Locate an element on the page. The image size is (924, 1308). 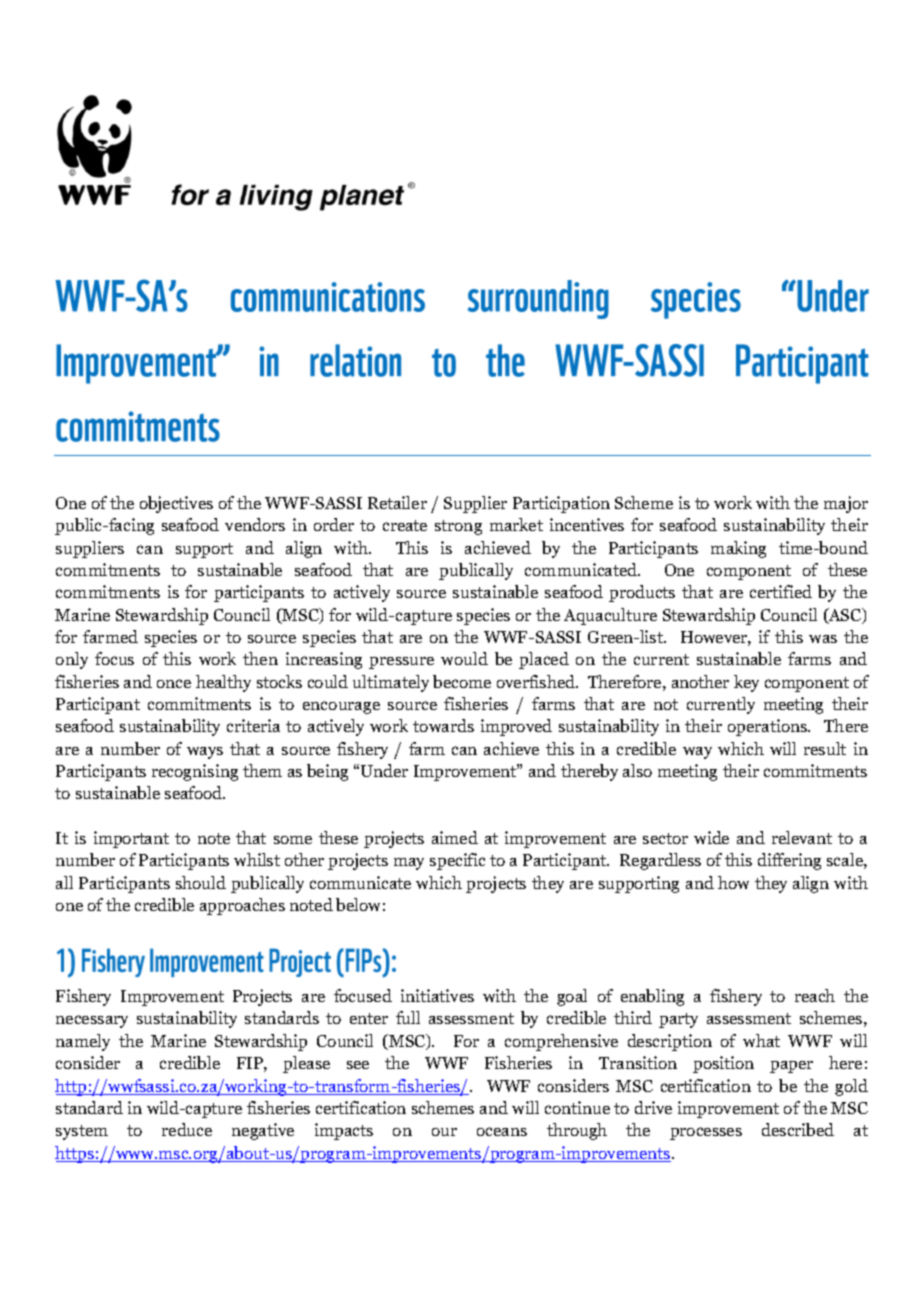
strong is located at coordinates (458, 527).
